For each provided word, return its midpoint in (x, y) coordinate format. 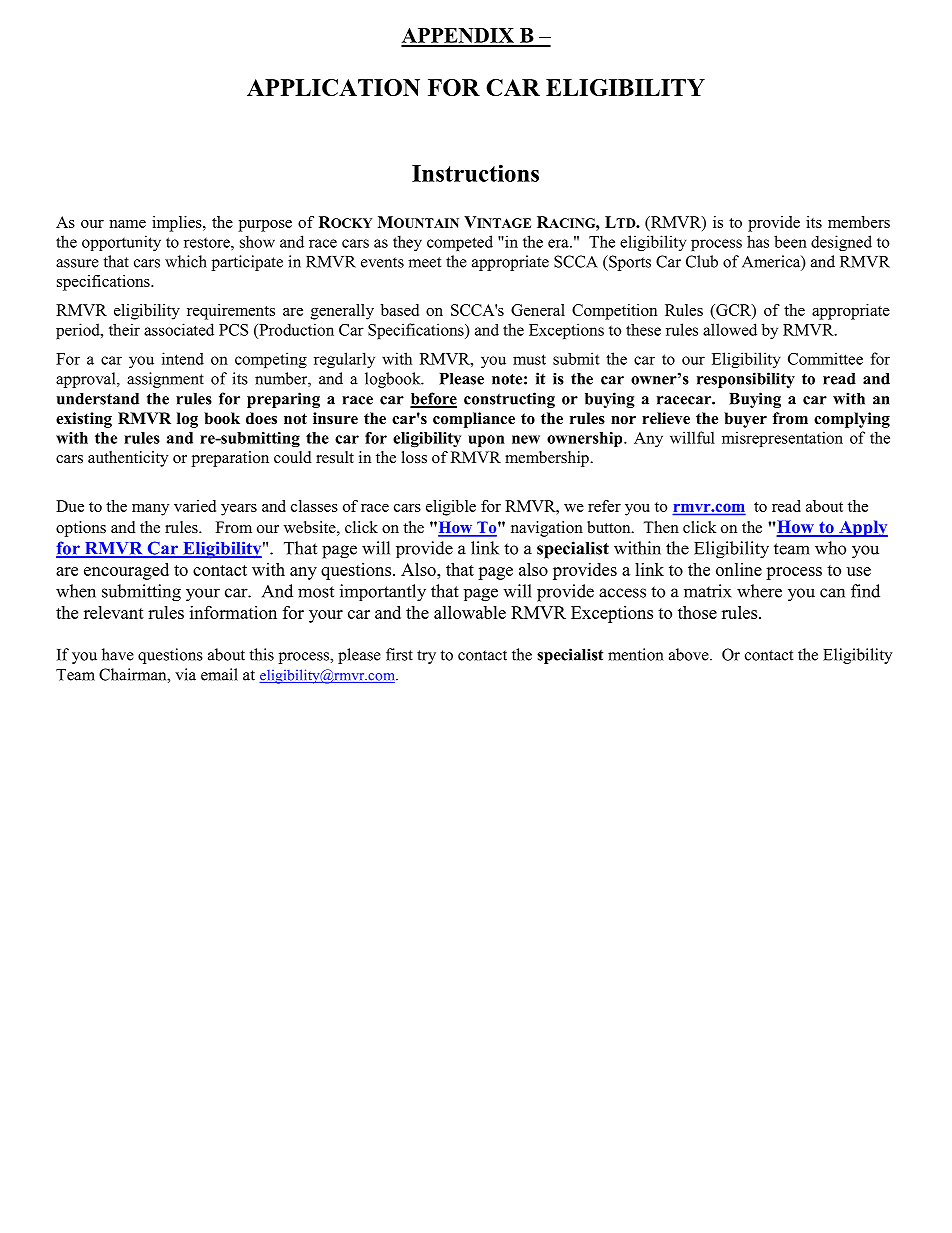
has (758, 241)
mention (636, 654)
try (426, 657)
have (118, 654)
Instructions (475, 173)
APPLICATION (333, 87)
